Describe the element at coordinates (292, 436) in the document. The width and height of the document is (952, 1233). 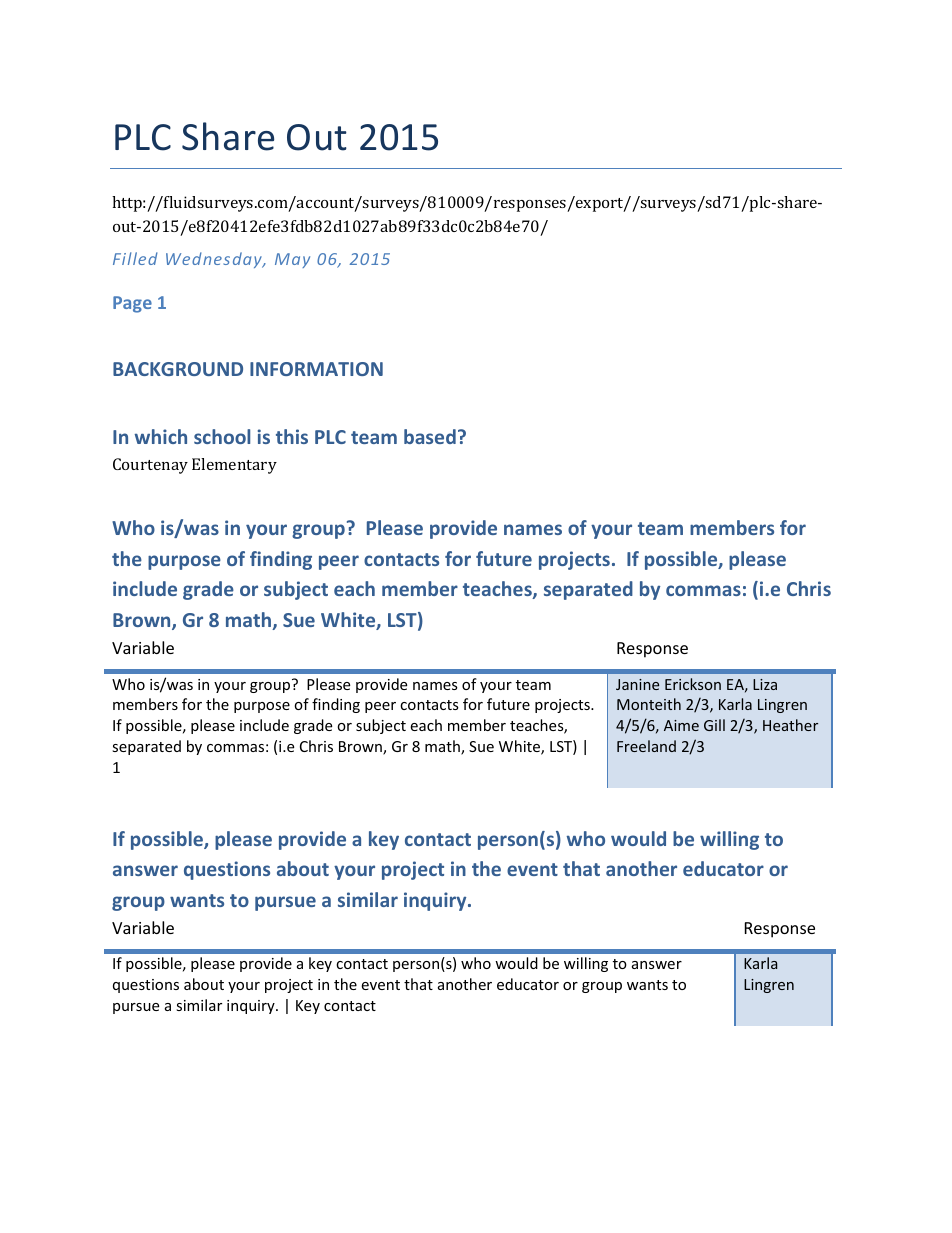
I see `this` at that location.
